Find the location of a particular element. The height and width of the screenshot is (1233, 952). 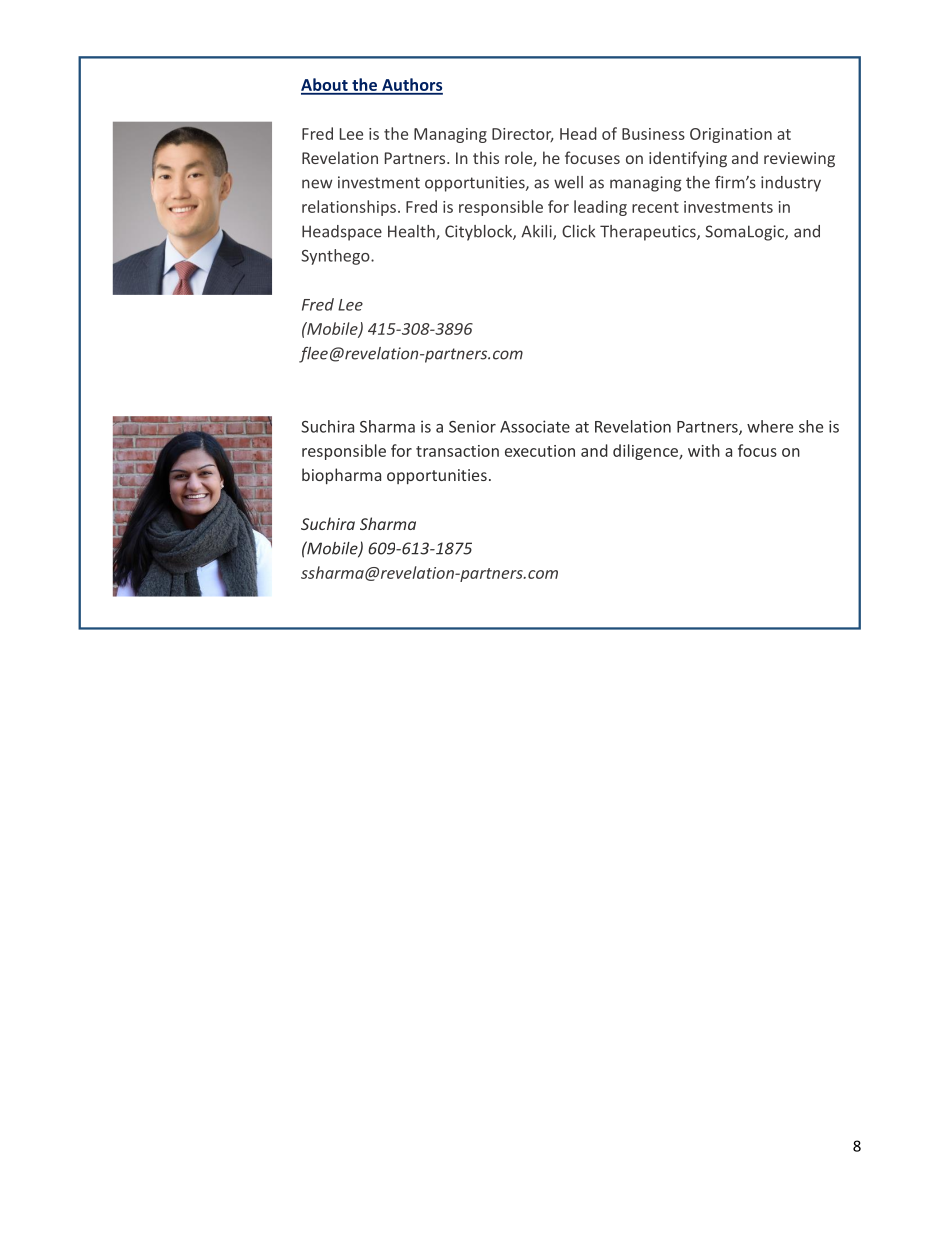

Click is located at coordinates (578, 231).
